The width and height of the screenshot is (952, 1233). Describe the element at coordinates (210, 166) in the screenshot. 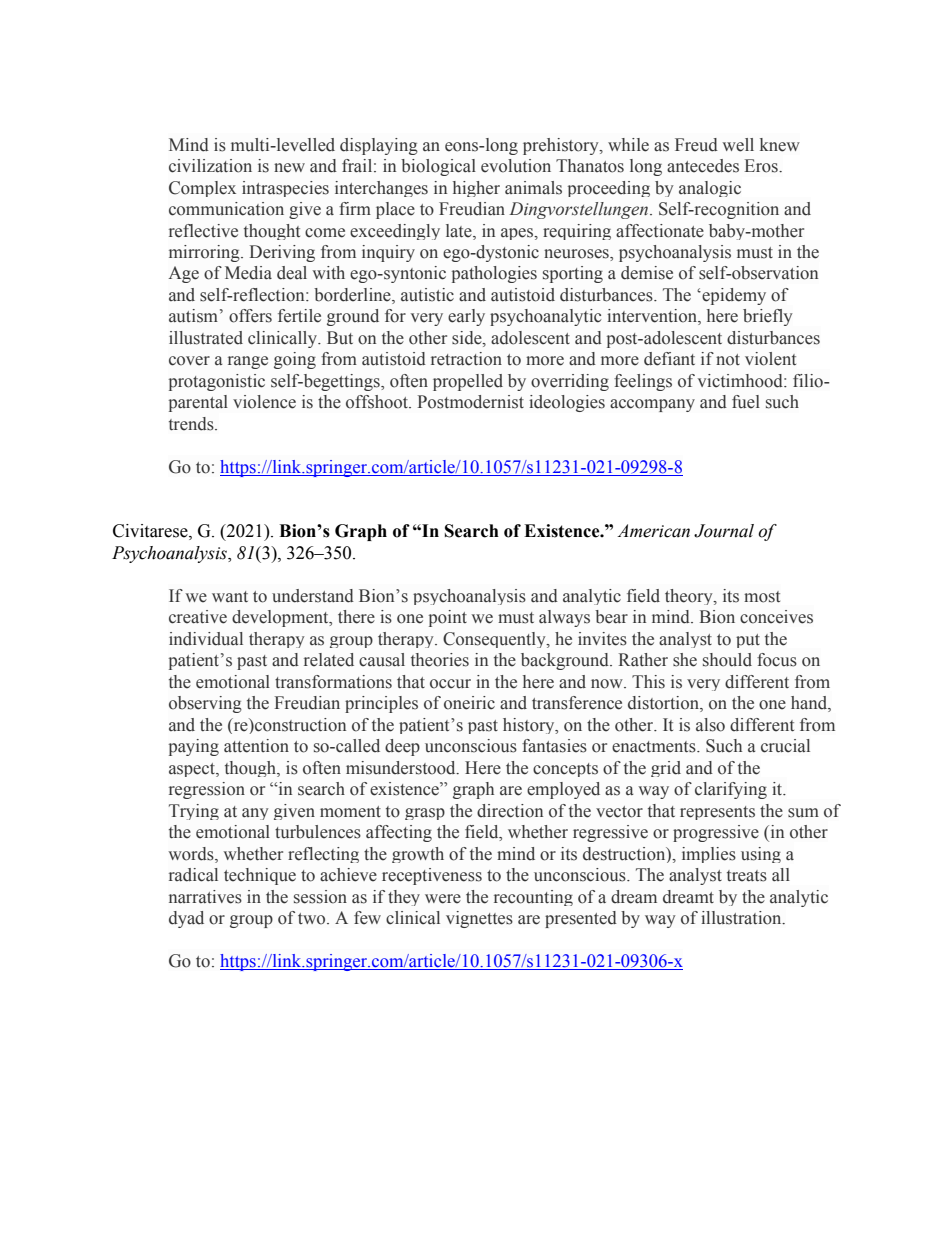

I see `civilization` at that location.
